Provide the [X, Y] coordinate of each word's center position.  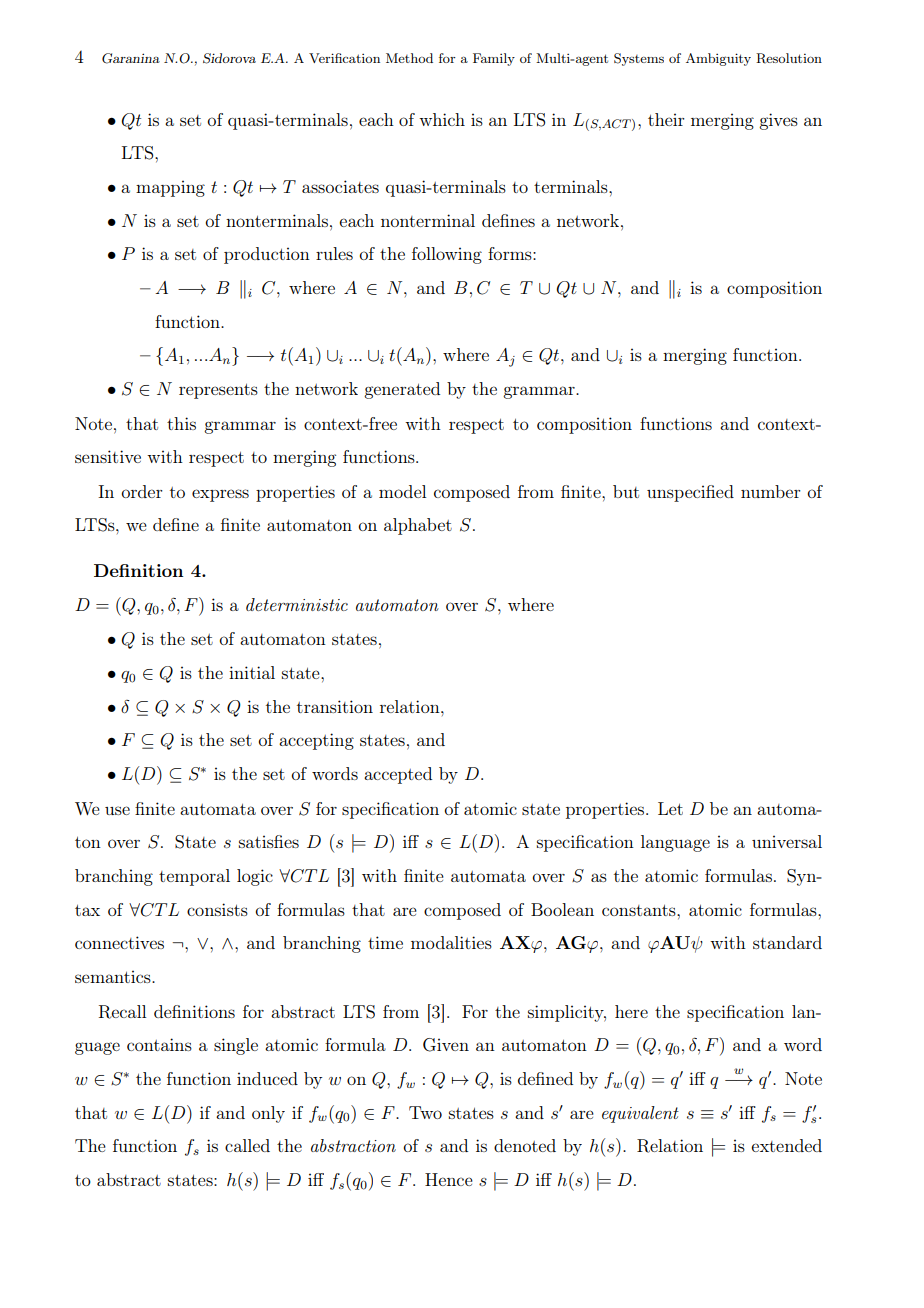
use [117, 810]
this [181, 423]
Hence [449, 1179]
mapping [170, 188]
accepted [398, 775]
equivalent [640, 1114]
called [247, 1145]
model [402, 491]
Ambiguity [718, 59]
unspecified [690, 493]
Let [670, 808]
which [442, 119]
